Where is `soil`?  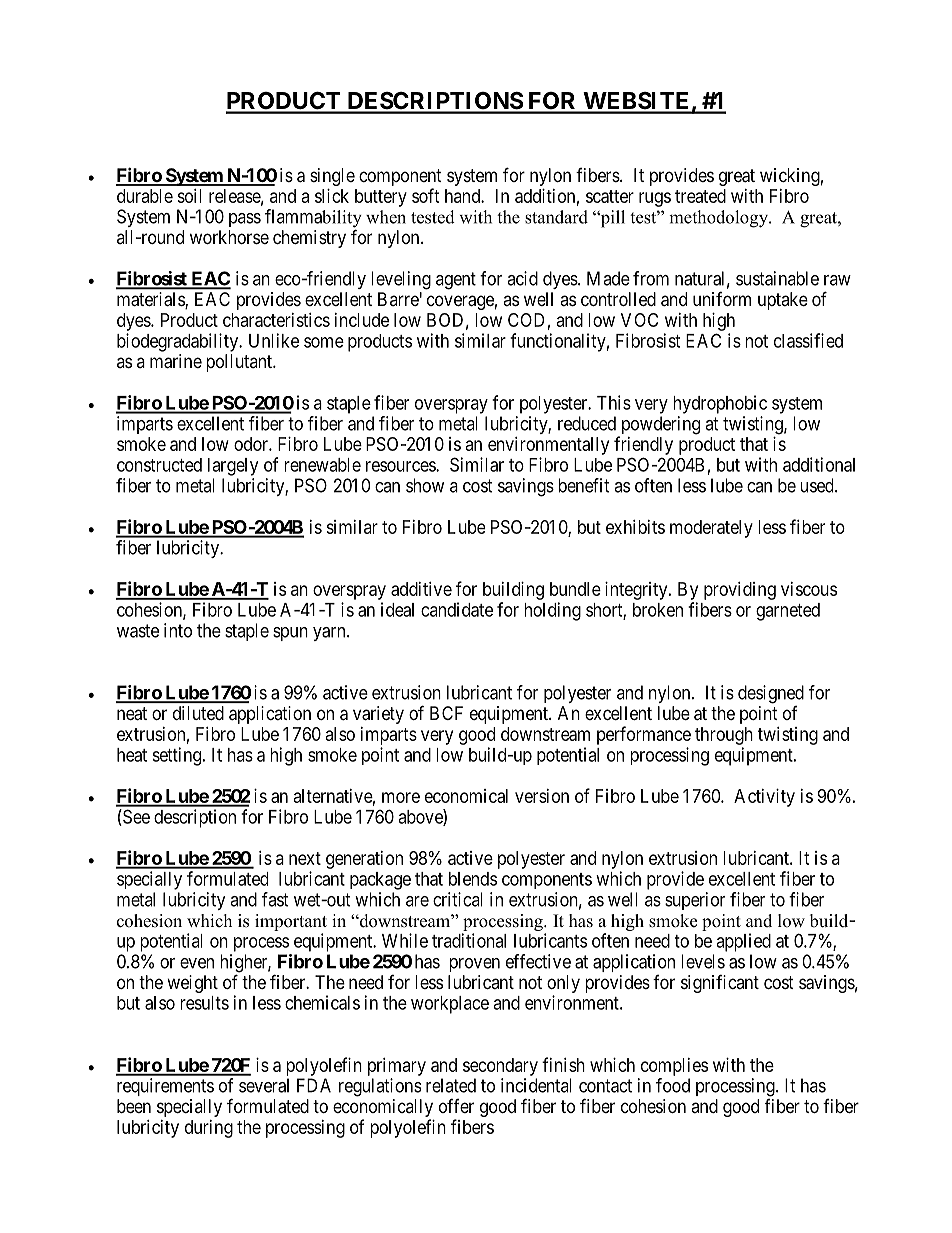 soil is located at coordinates (189, 196).
